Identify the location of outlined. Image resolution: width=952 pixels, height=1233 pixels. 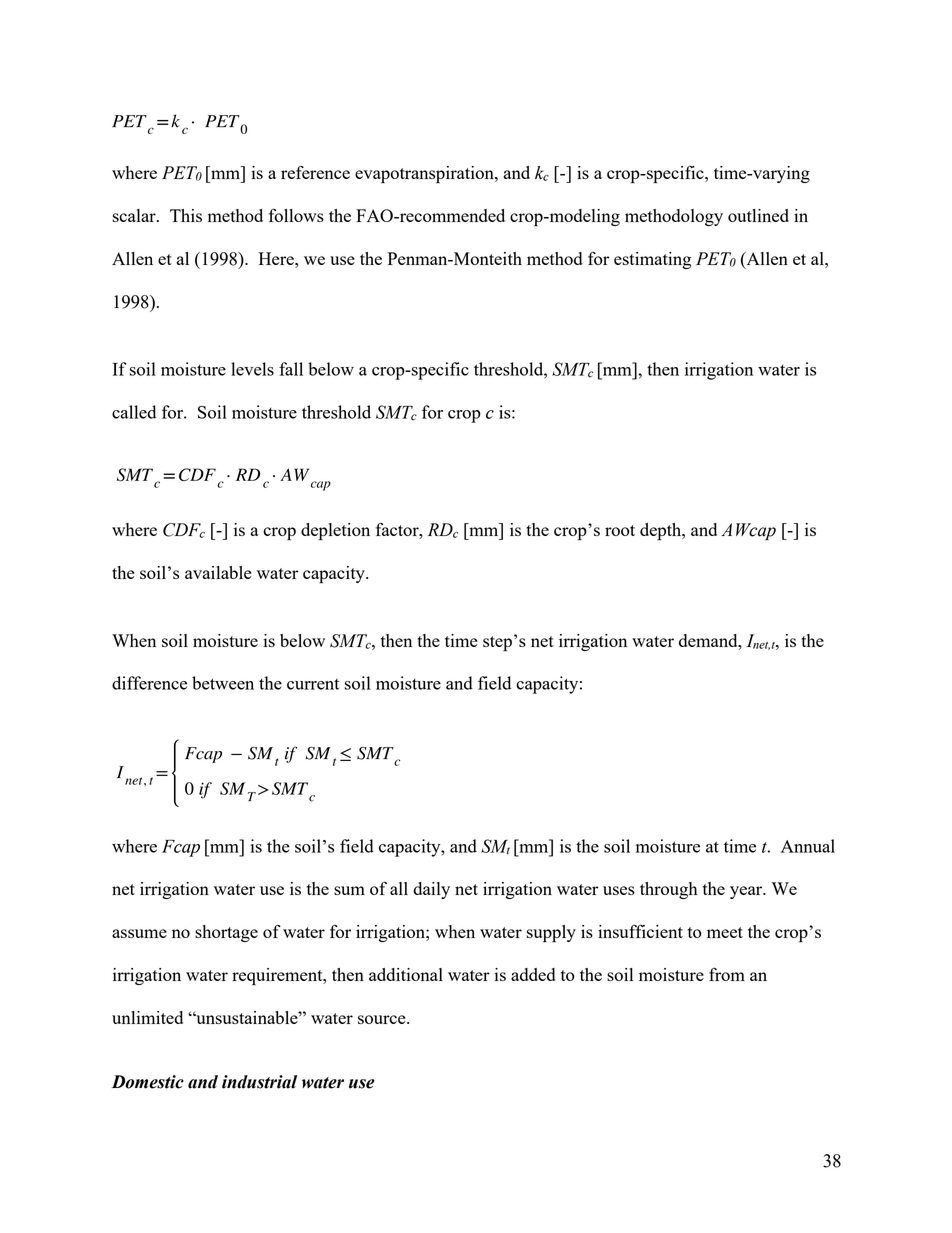
(758, 215).
